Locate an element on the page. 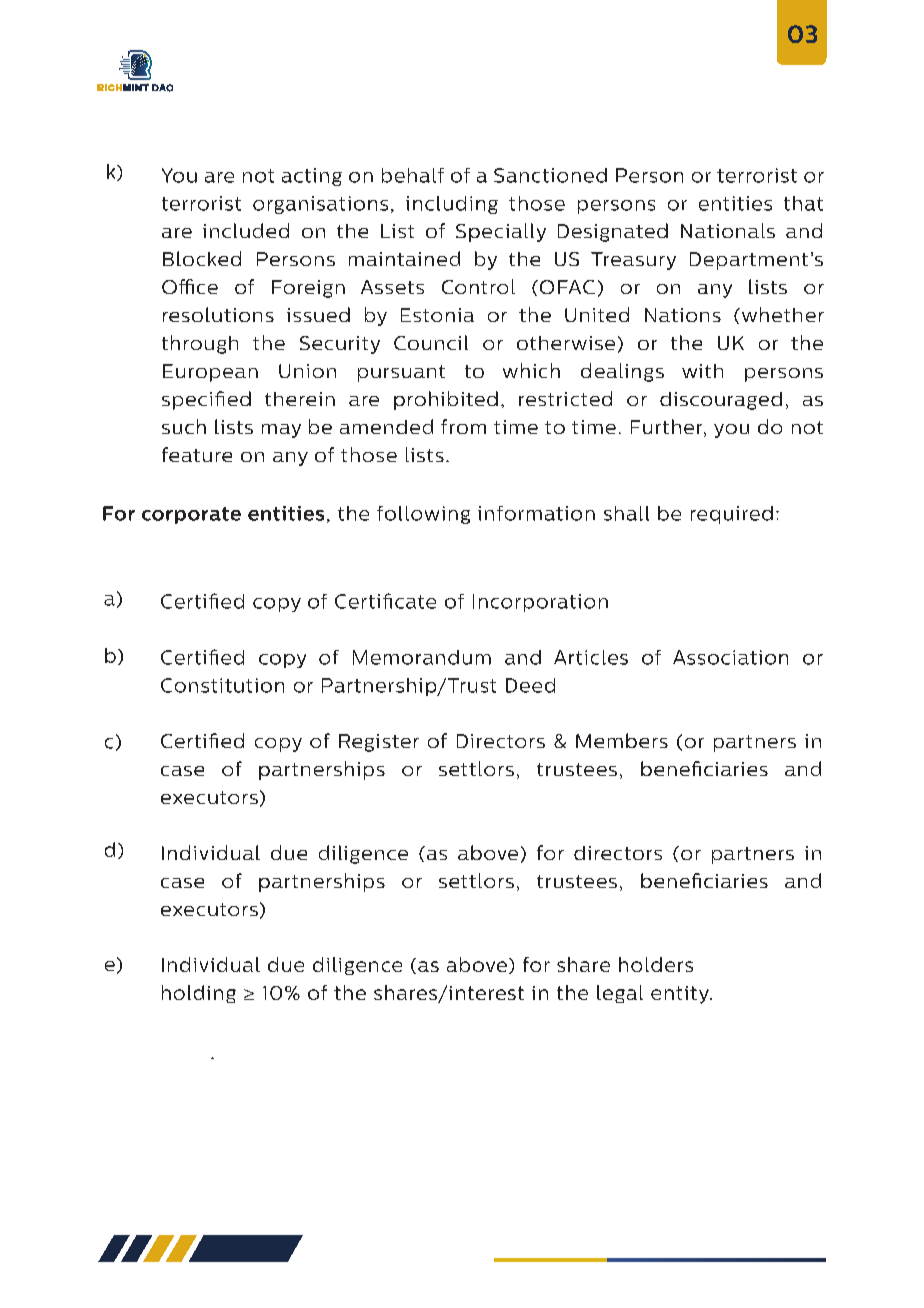 The image size is (924, 1308). included is located at coordinates (246, 230).
